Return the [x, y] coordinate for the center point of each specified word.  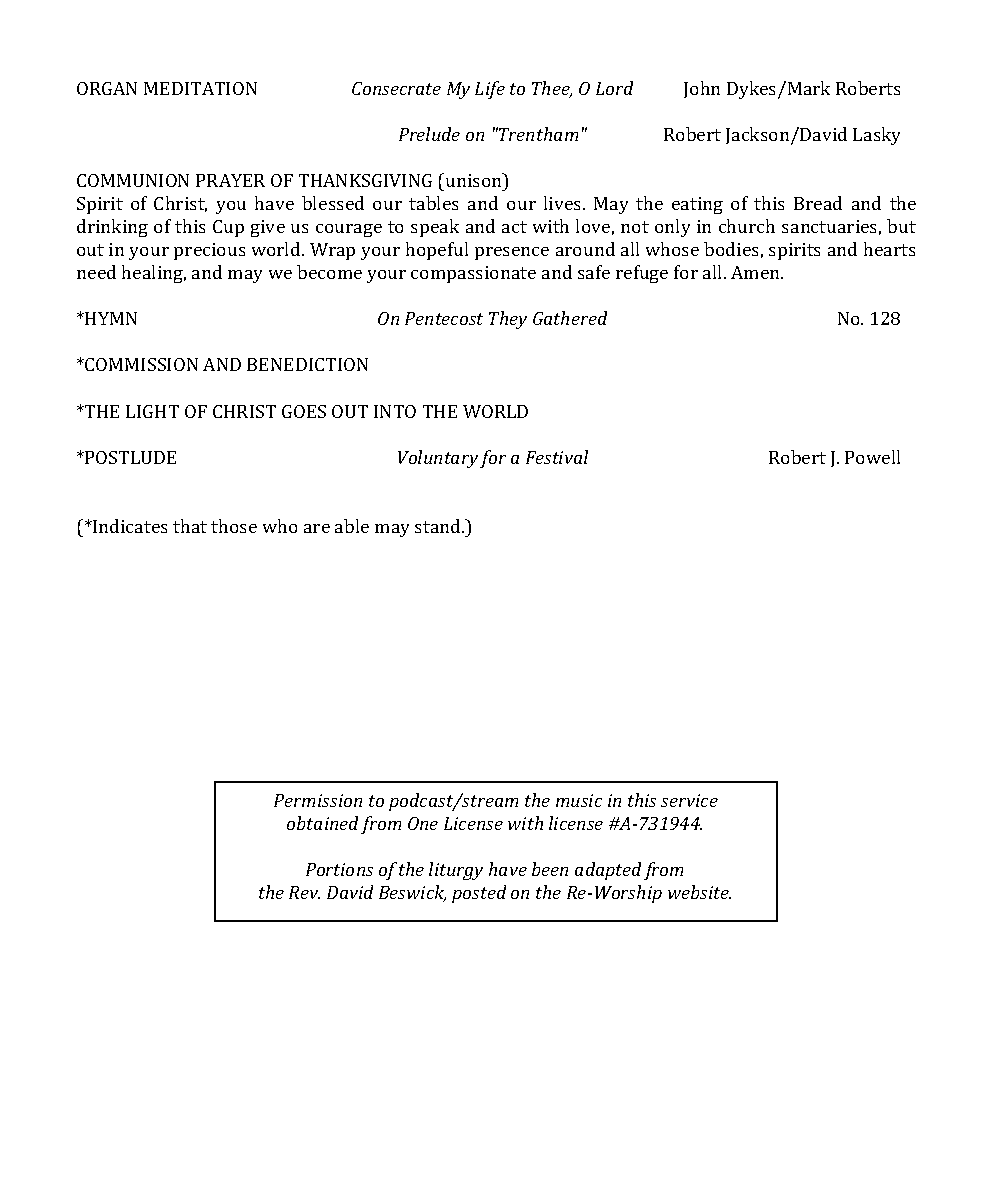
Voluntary [438, 459]
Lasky [876, 136]
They [508, 320]
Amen [756, 272]
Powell [872, 457]
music [579, 800]
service [689, 800]
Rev [304, 892]
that [190, 526]
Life [490, 90]
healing [154, 274]
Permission [318, 800]
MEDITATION [200, 88]
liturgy [456, 871]
